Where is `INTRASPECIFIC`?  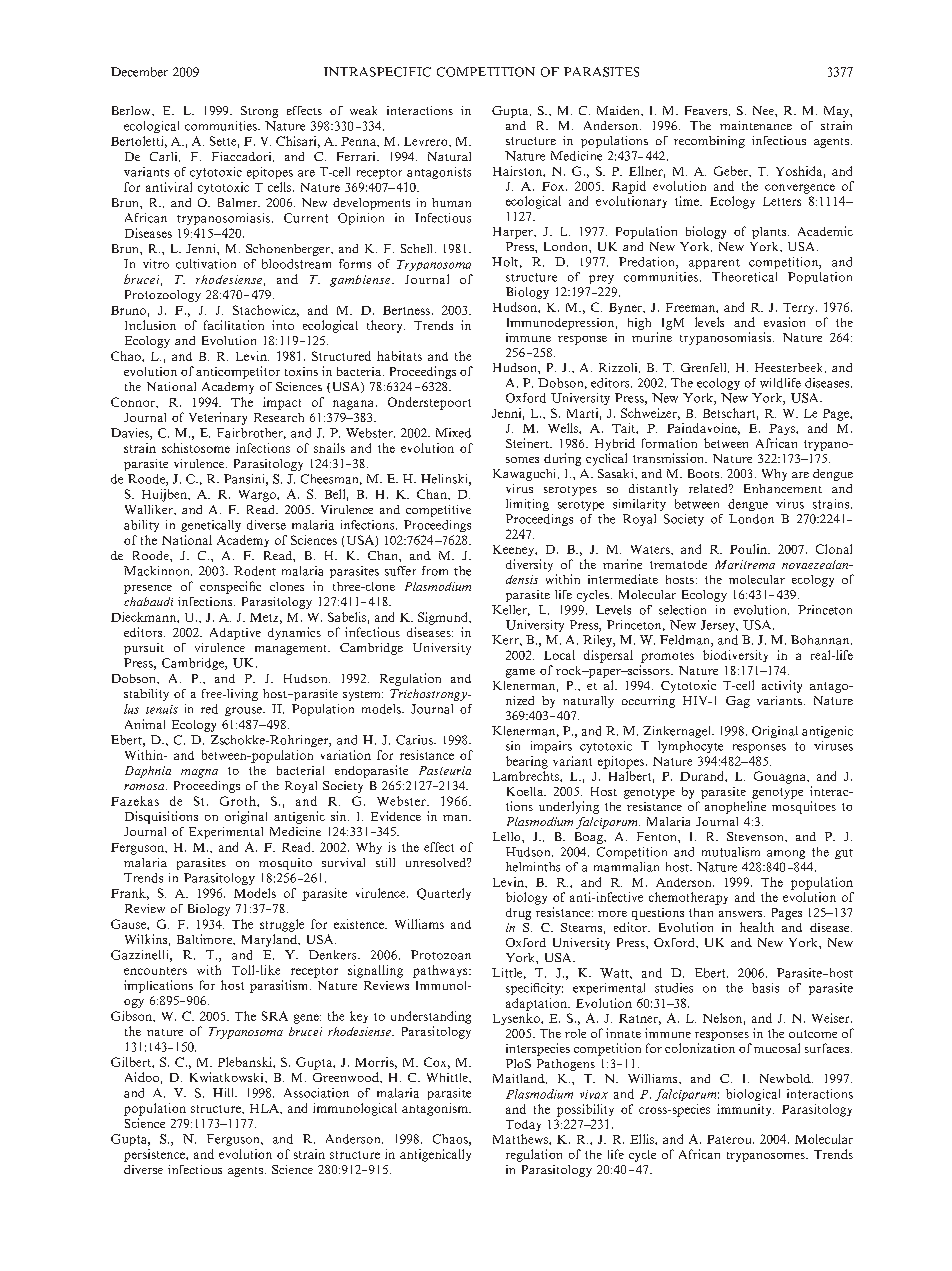 INTRASPECIFIC is located at coordinates (377, 72).
